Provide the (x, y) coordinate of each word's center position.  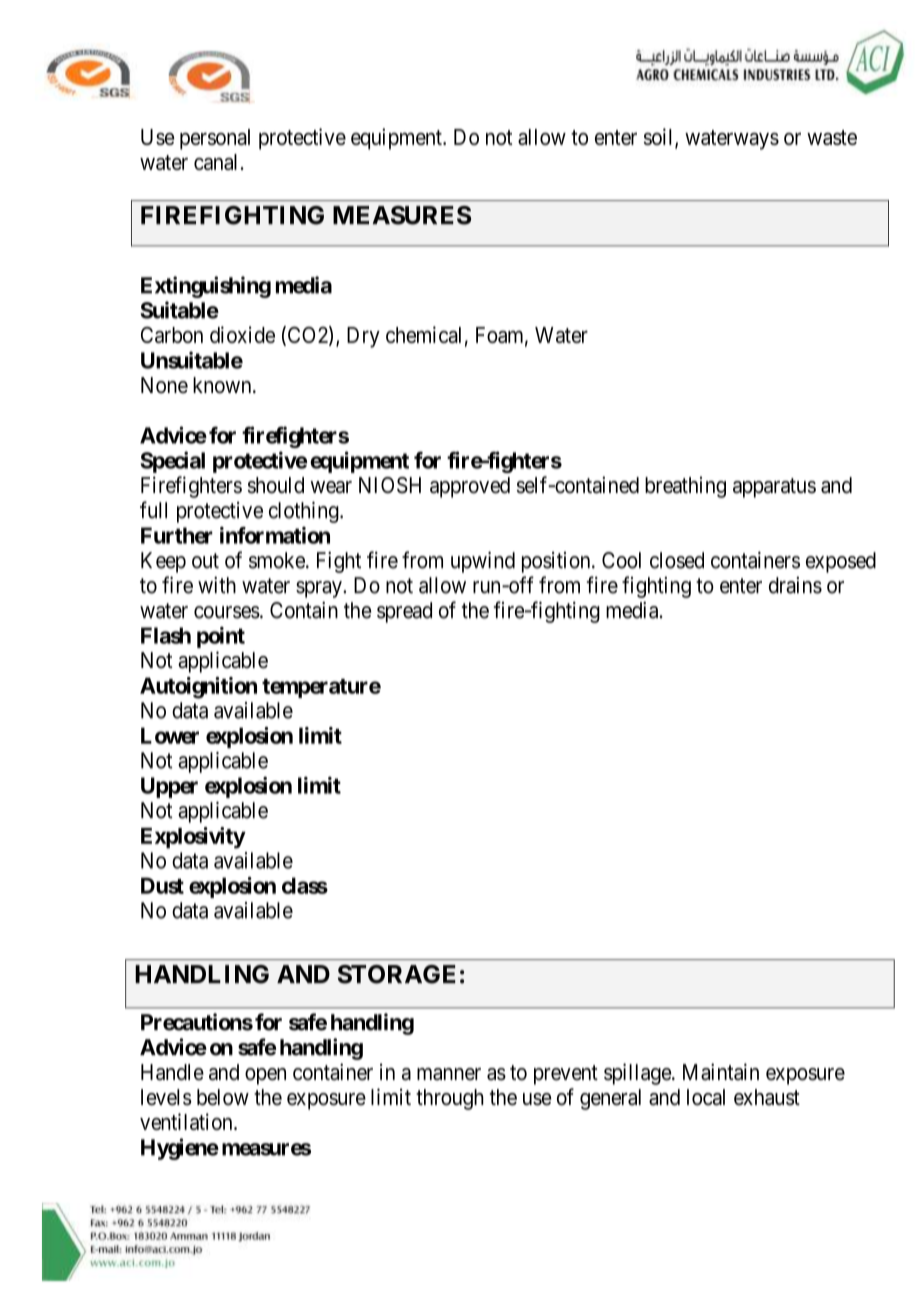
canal (215, 162)
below (223, 1097)
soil (660, 138)
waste (832, 137)
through (450, 1099)
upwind (483, 562)
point (221, 637)
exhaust (767, 1097)
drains (795, 585)
